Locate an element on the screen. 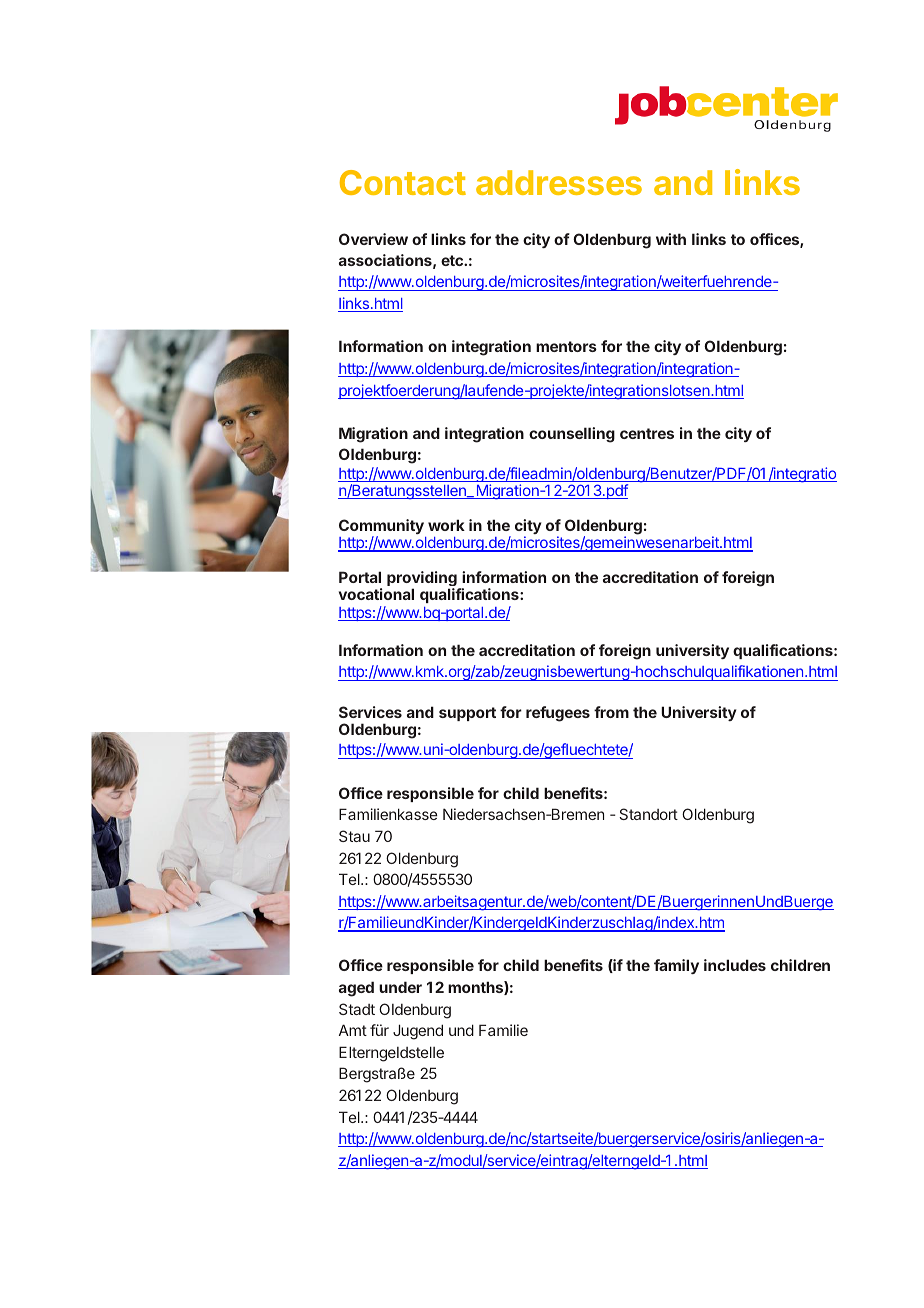  Contact is located at coordinates (403, 182).
